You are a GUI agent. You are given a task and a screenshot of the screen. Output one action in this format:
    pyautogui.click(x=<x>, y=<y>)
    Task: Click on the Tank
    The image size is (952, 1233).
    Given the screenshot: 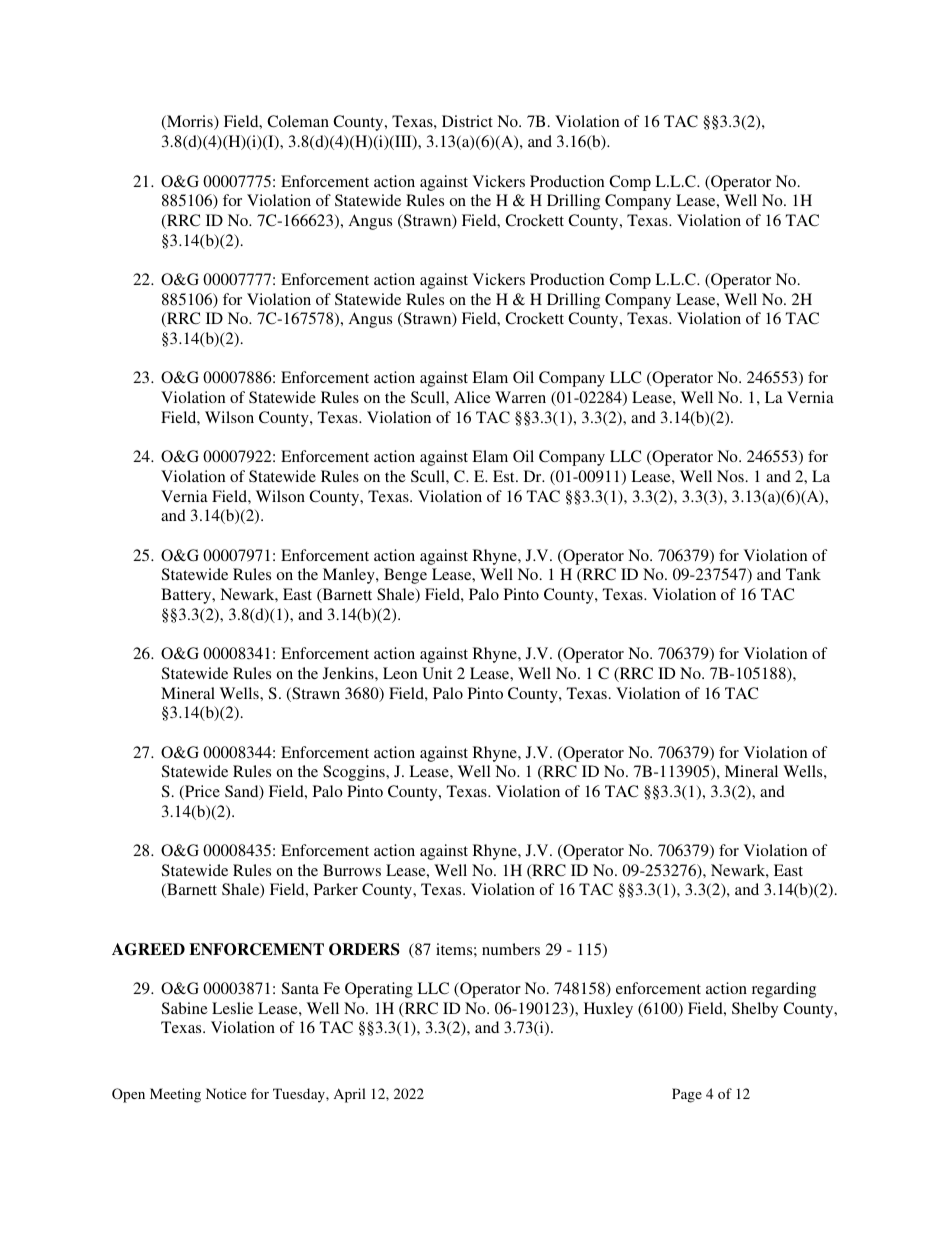 What is the action you would take?
    pyautogui.click(x=803, y=574)
